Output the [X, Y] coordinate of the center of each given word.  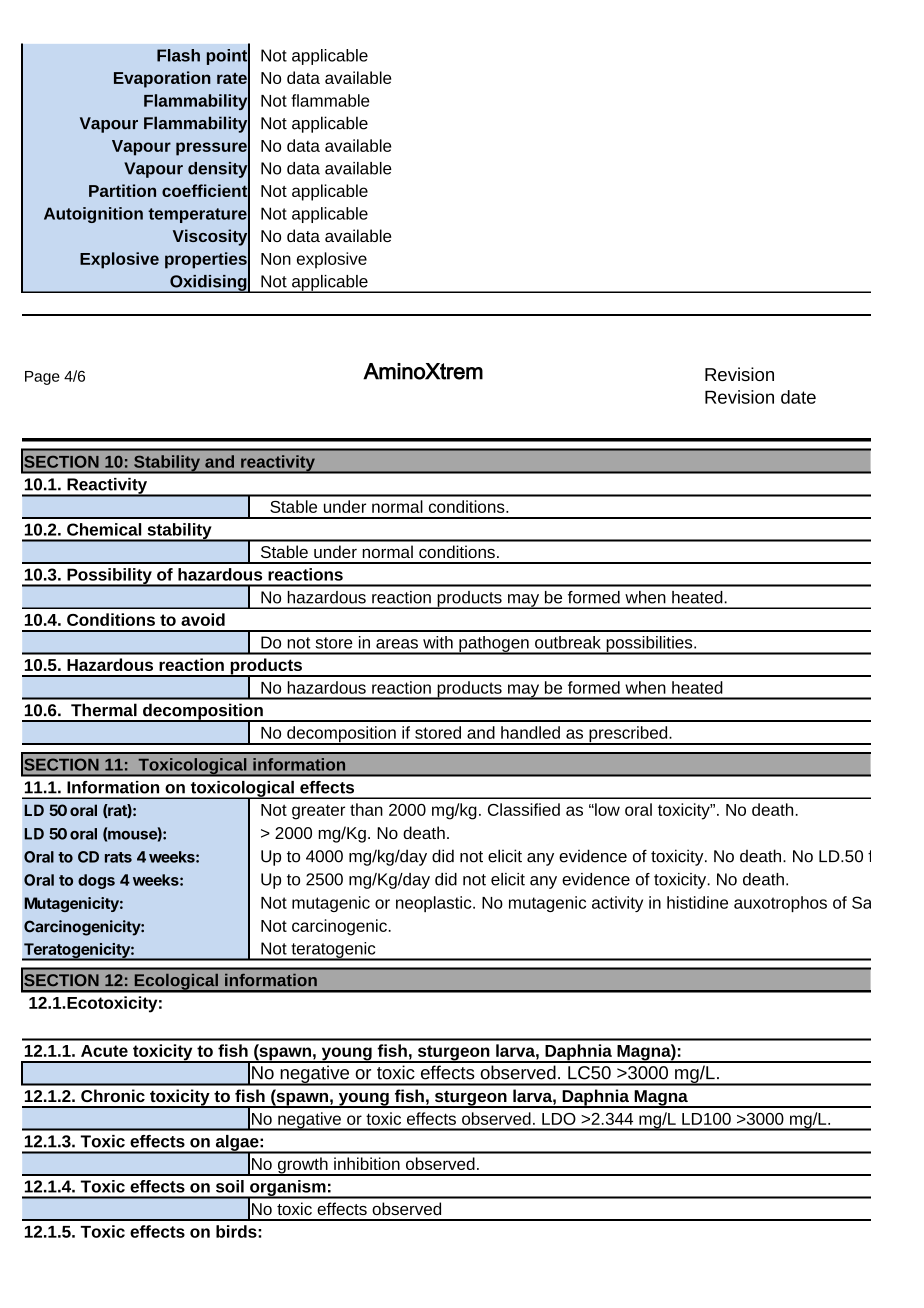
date [798, 397]
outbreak [568, 642]
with [438, 642]
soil [230, 1186]
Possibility [109, 577]
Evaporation [162, 79]
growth [302, 1166]
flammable [330, 100]
